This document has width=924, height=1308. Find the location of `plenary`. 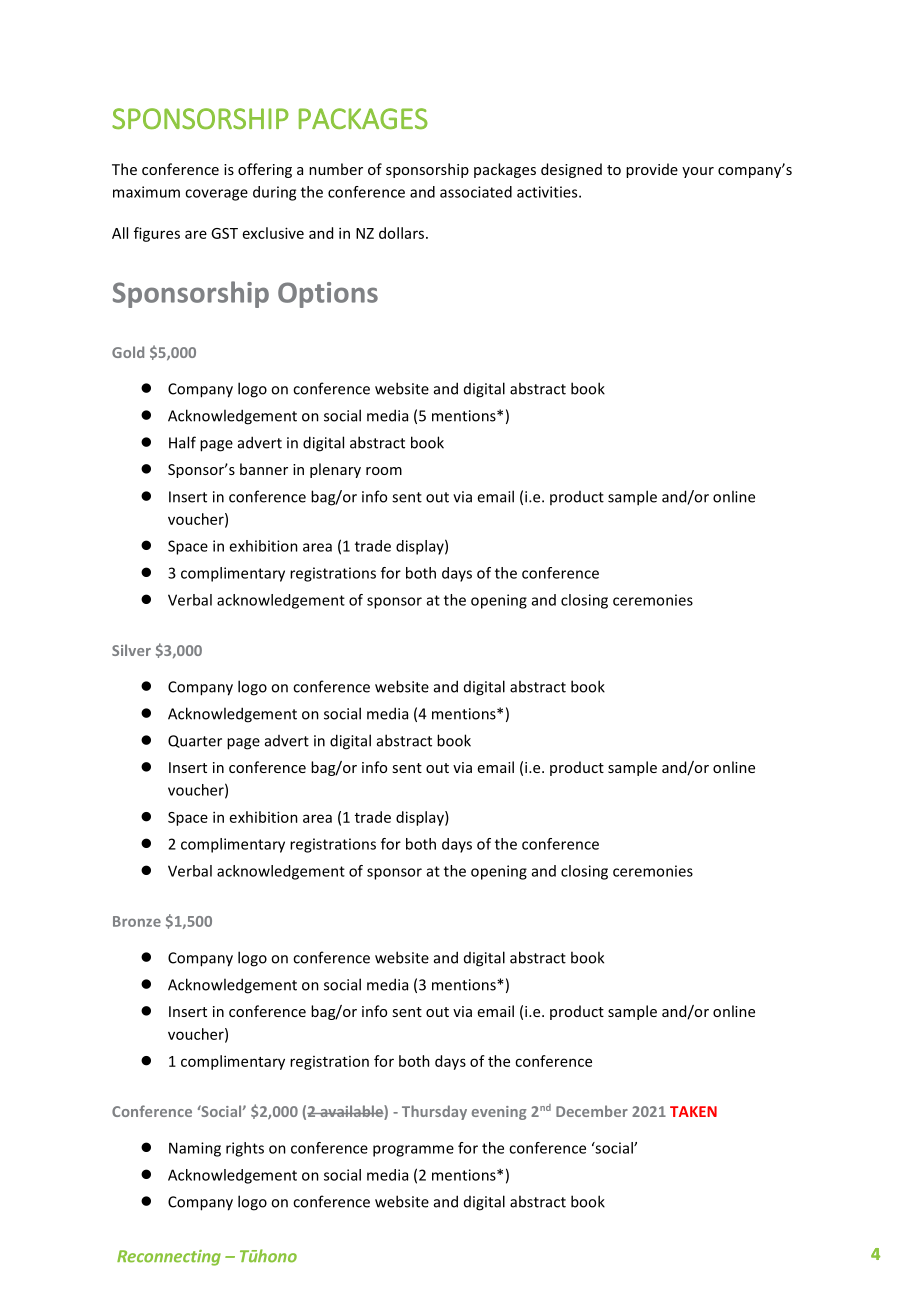

plenary is located at coordinates (335, 470).
